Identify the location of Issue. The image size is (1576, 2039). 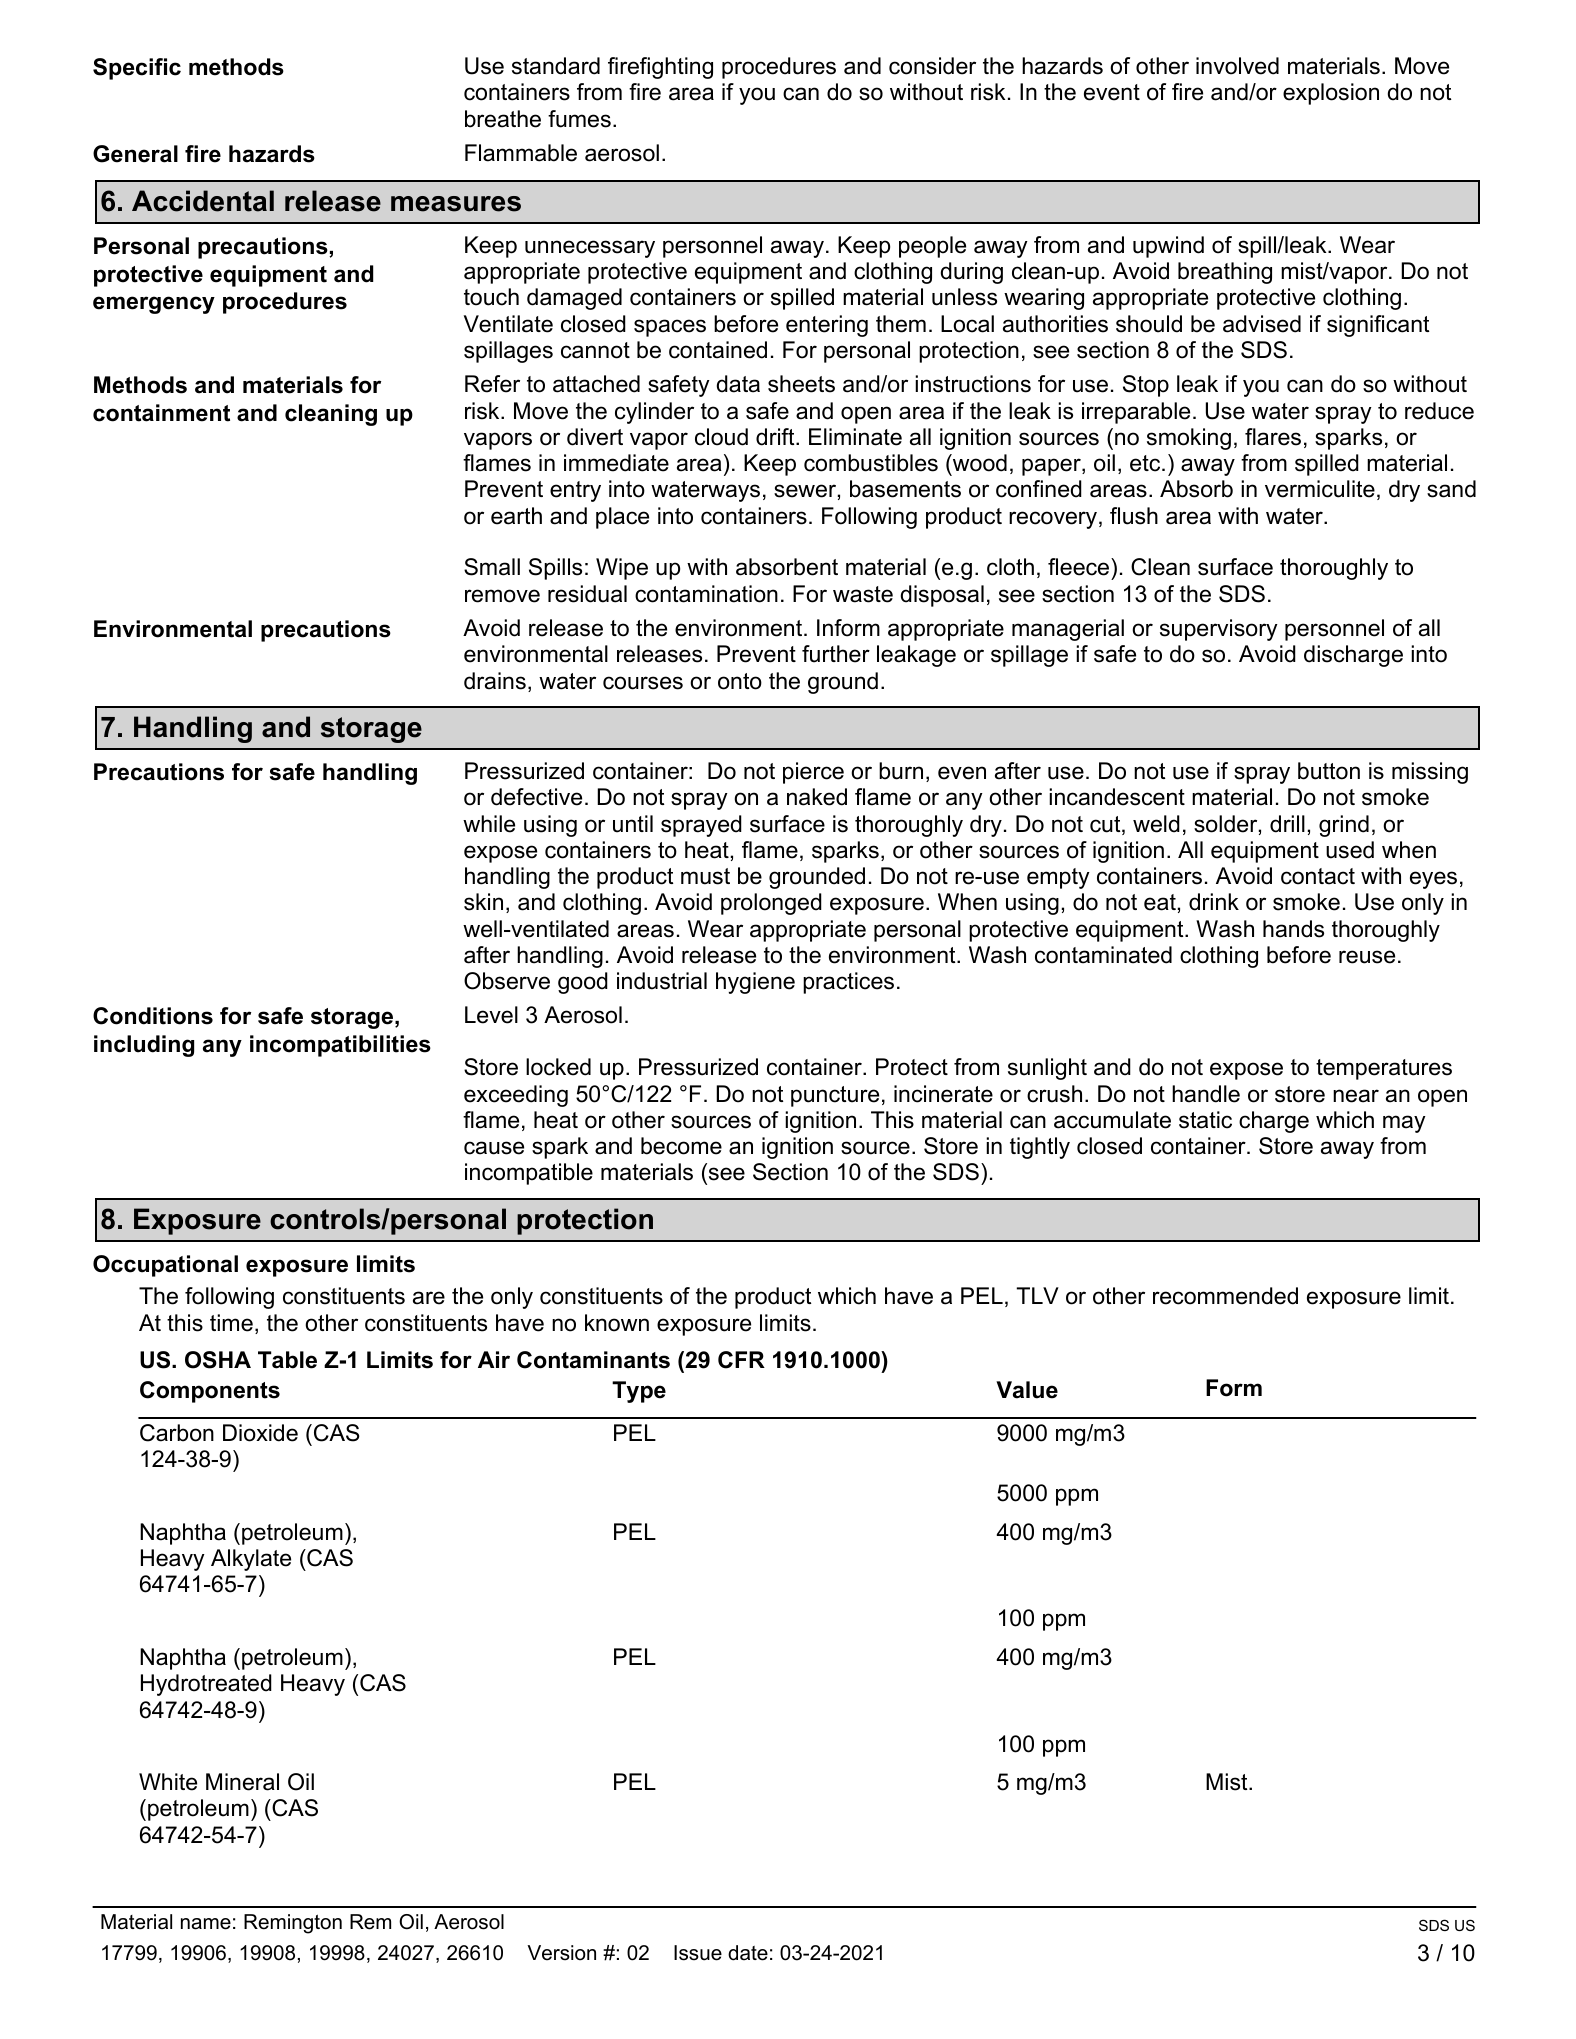
(698, 1953).
